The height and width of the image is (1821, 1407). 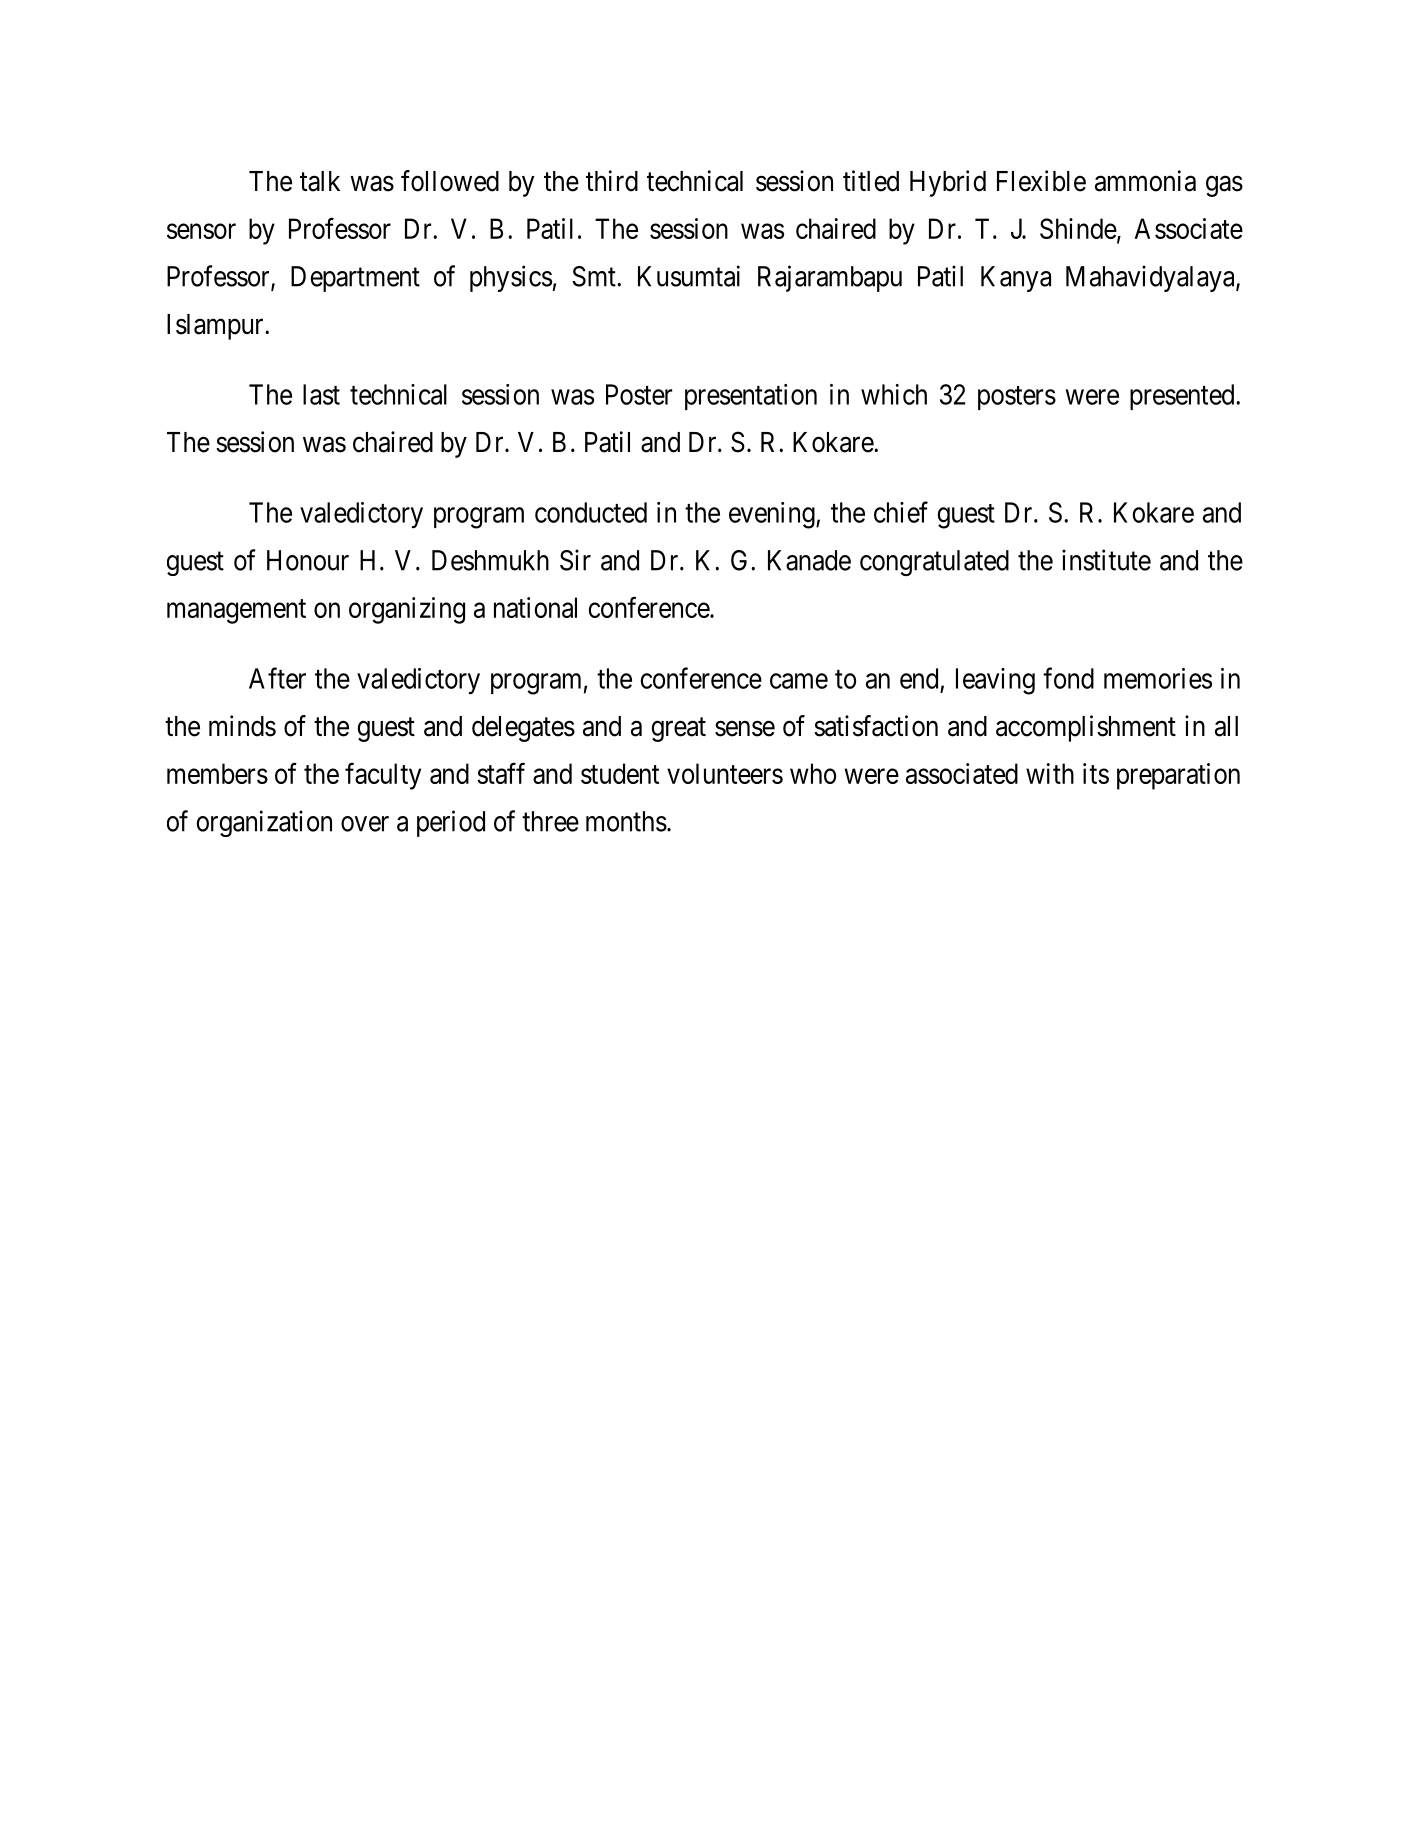 What do you see at coordinates (612, 181) in the image?
I see `third` at bounding box center [612, 181].
